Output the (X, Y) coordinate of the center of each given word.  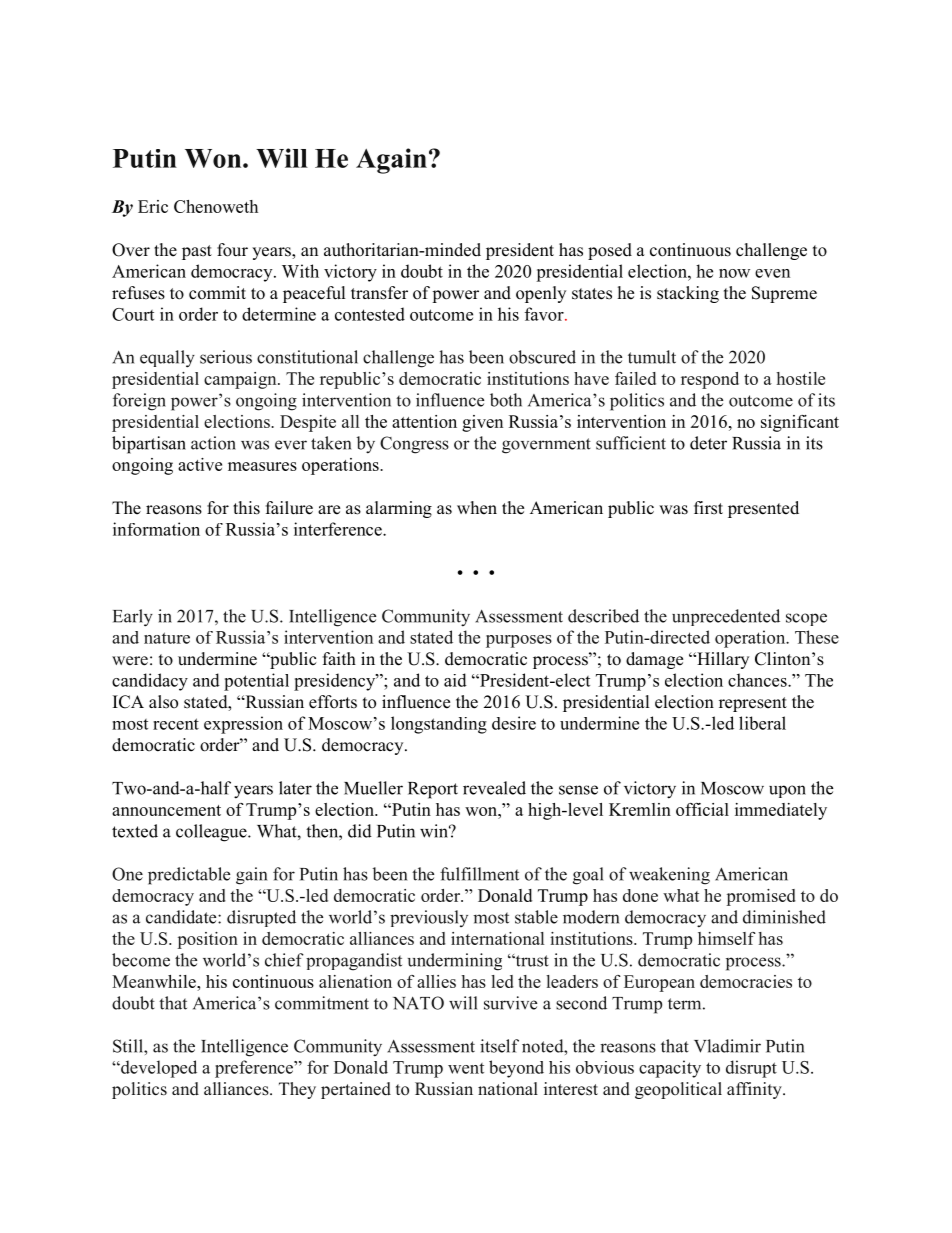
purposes (519, 641)
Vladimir (727, 1046)
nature (167, 638)
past (197, 252)
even (772, 273)
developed (158, 1069)
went (466, 1068)
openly (541, 294)
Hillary (722, 660)
